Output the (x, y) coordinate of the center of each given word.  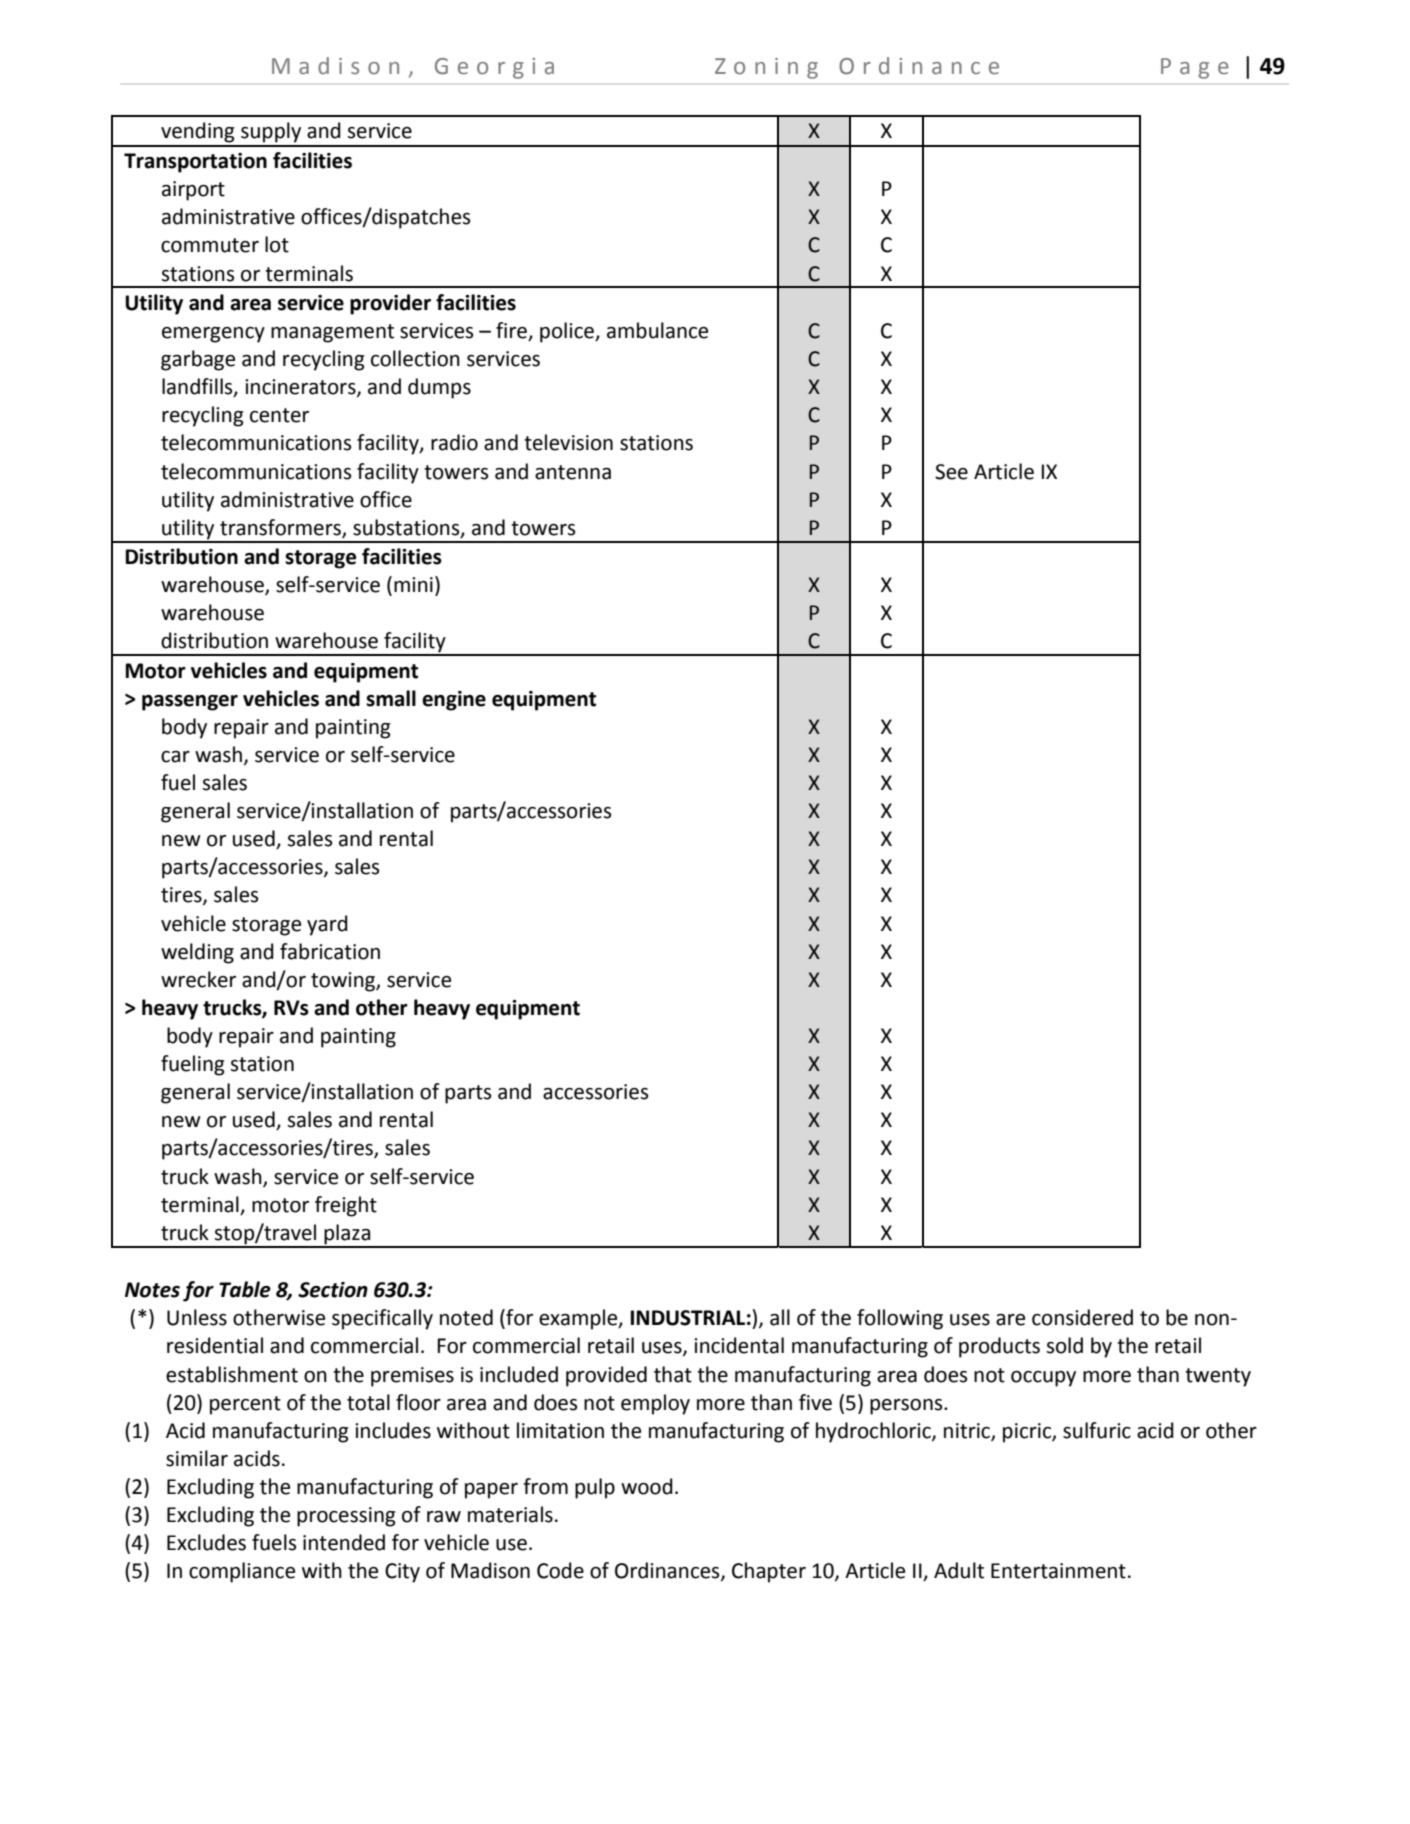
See (951, 472)
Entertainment (1058, 1571)
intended (344, 1542)
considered (1082, 1317)
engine (454, 701)
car (175, 757)
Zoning (766, 68)
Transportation (195, 163)
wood (647, 1486)
